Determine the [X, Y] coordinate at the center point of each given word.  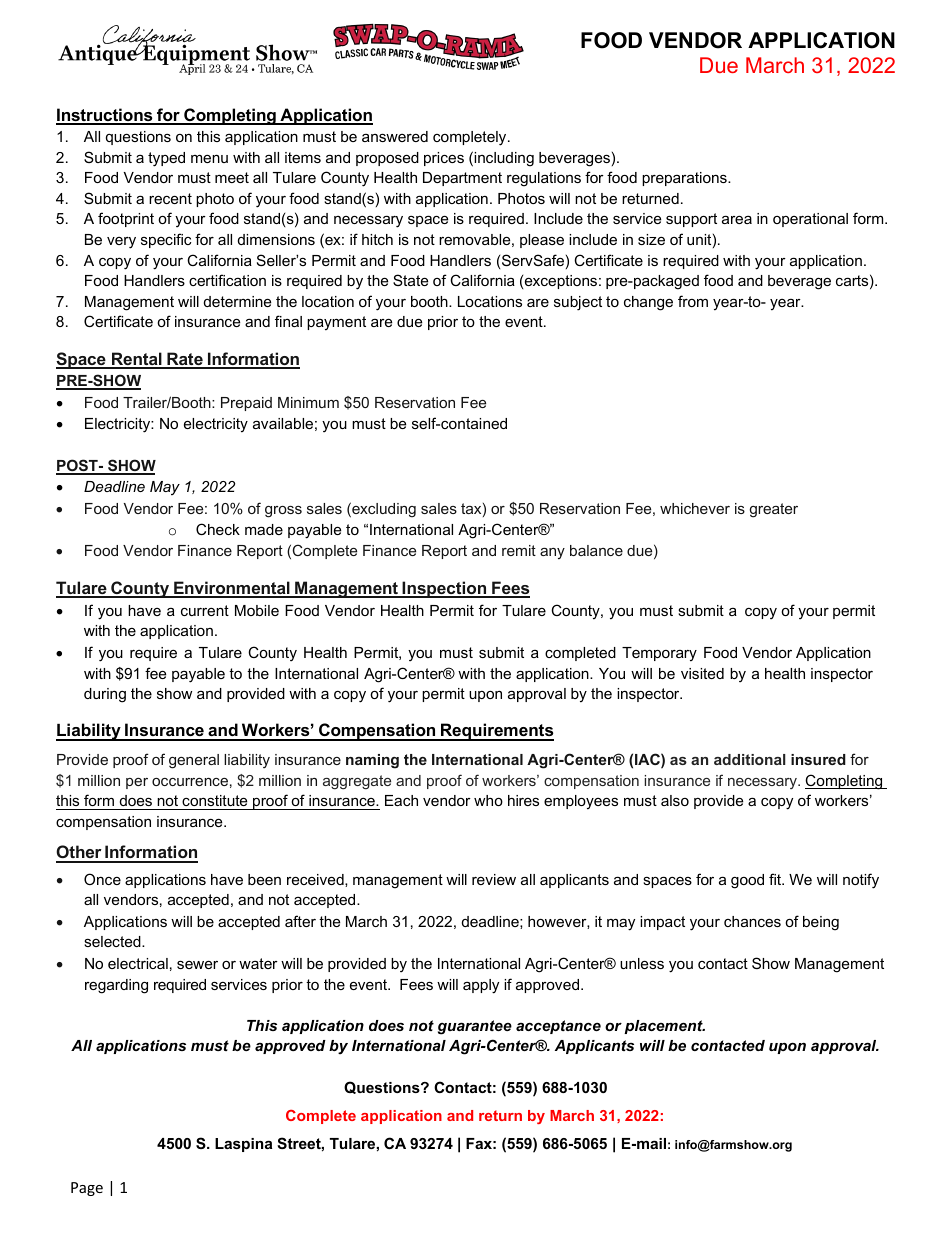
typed [166, 159]
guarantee [475, 1027]
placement [664, 1027]
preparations [685, 179]
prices [444, 159]
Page [87, 1189]
